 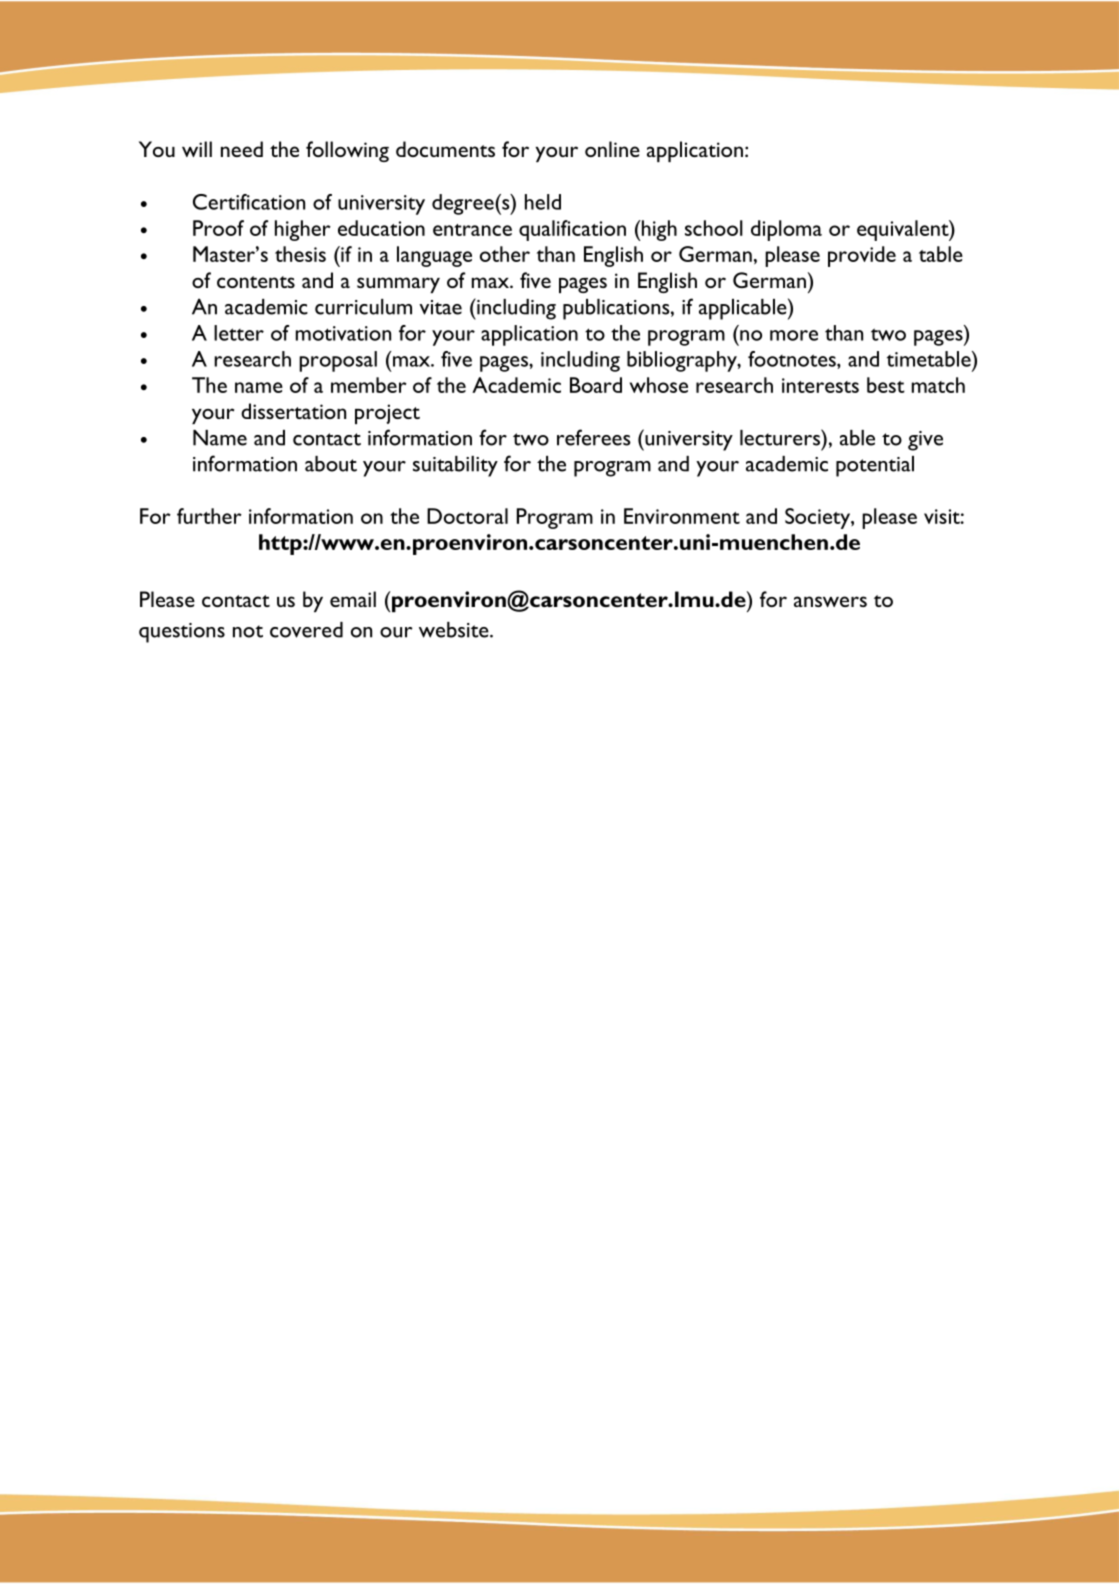 I want to click on contents, so click(x=256, y=282).
